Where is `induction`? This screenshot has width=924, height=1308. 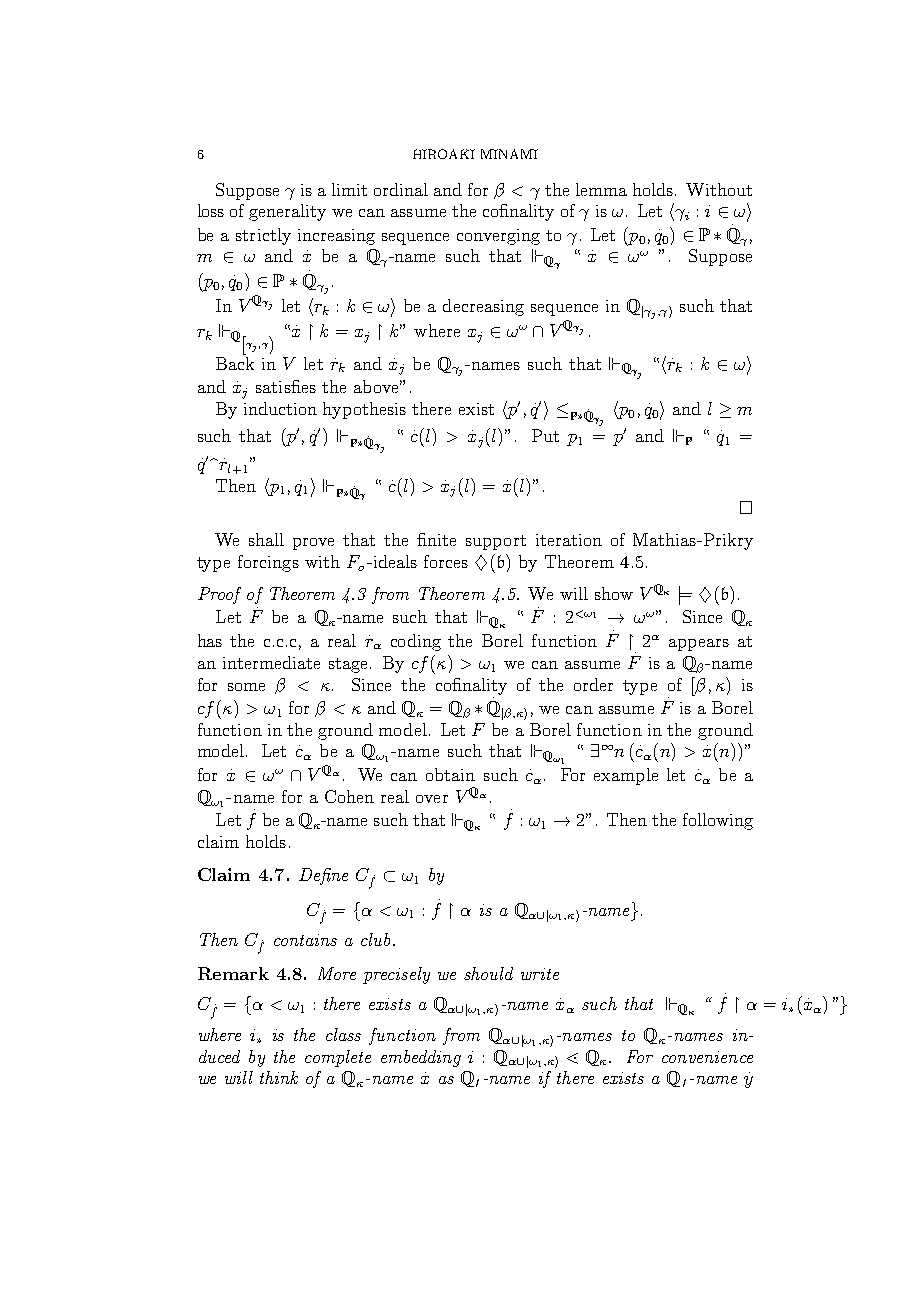
induction is located at coordinates (280, 408).
